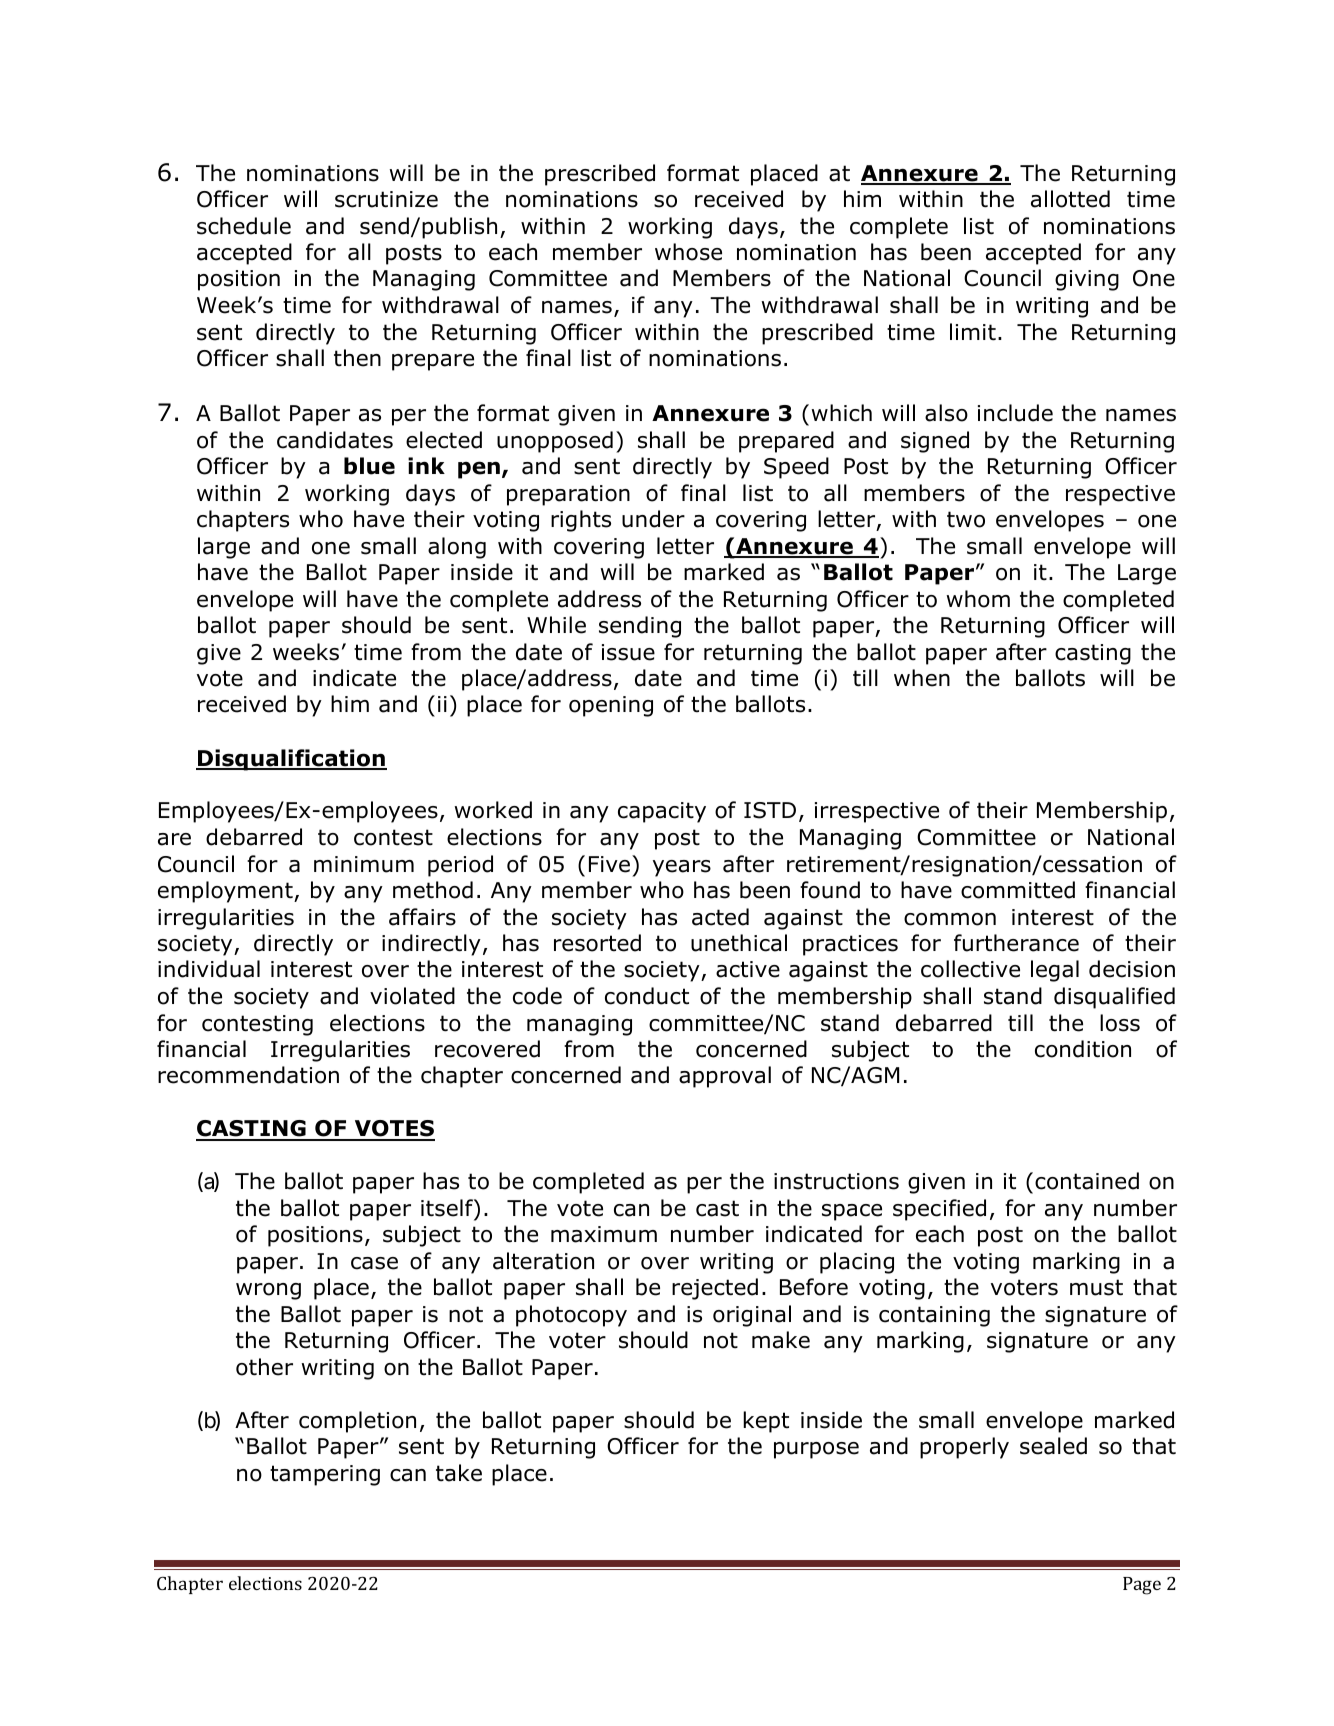 This screenshot has height=1726, width=1334. I want to click on recommendation, so click(248, 1075).
